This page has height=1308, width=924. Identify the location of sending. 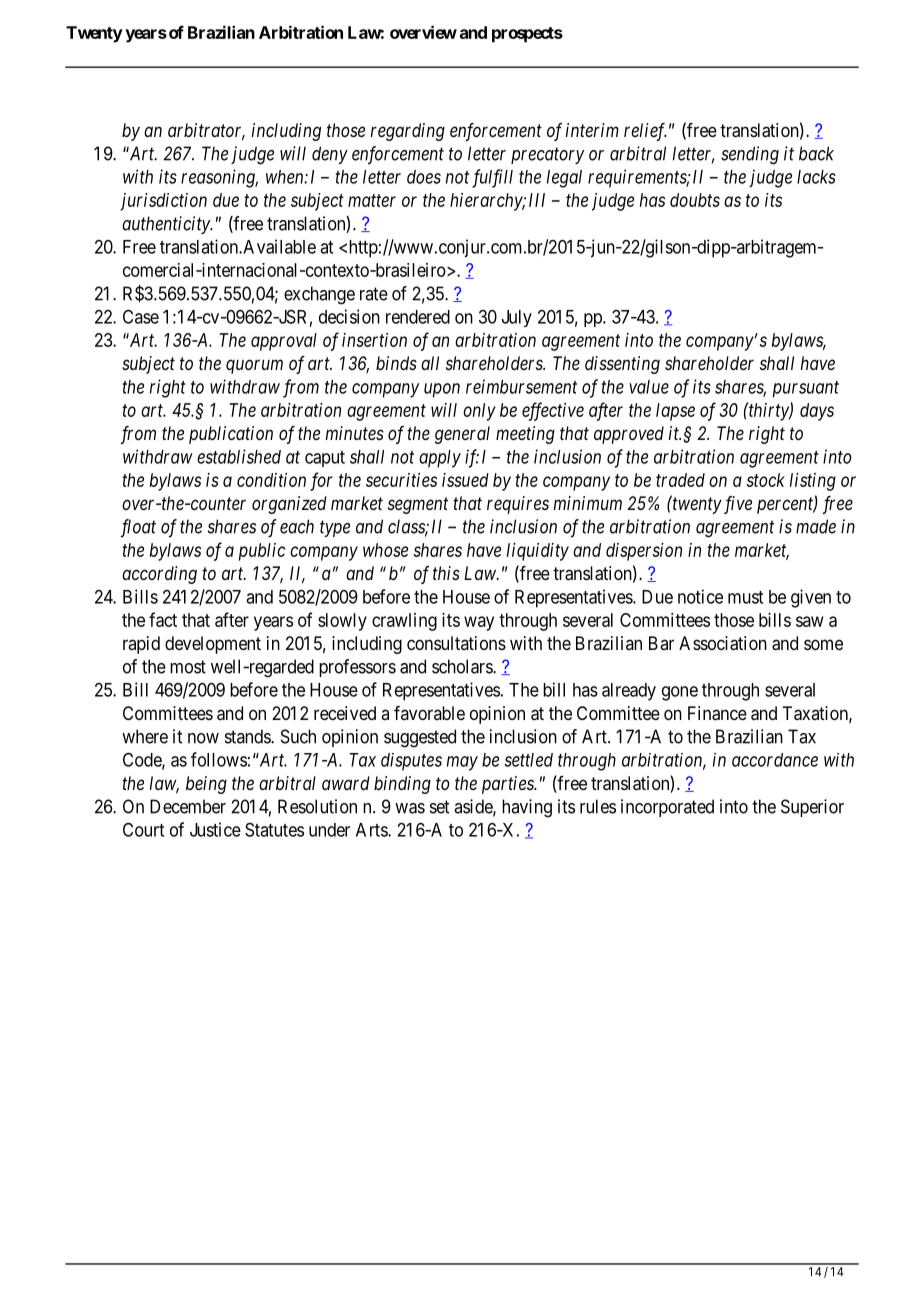
(750, 155).
